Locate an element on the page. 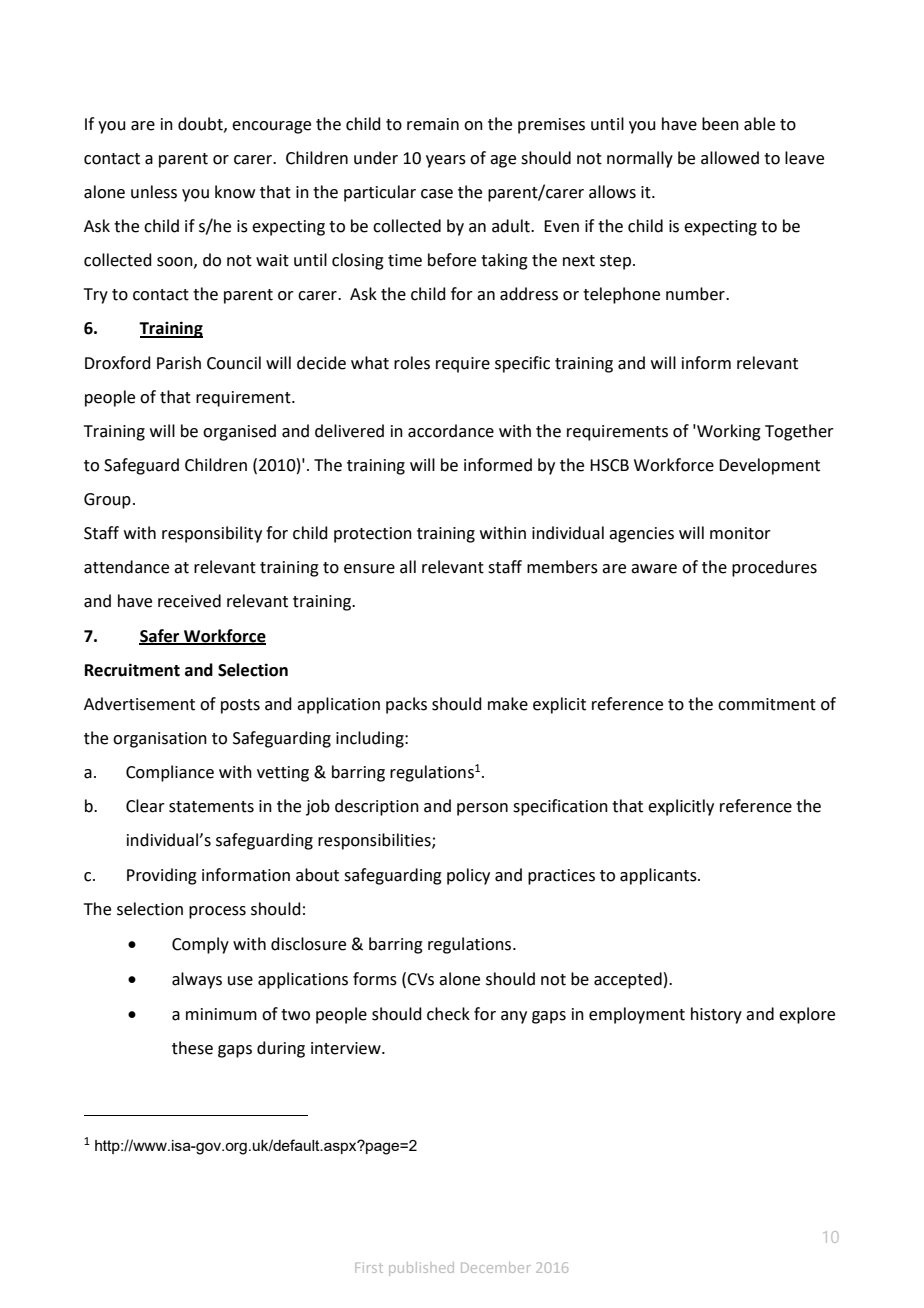  Working is located at coordinates (728, 432).
